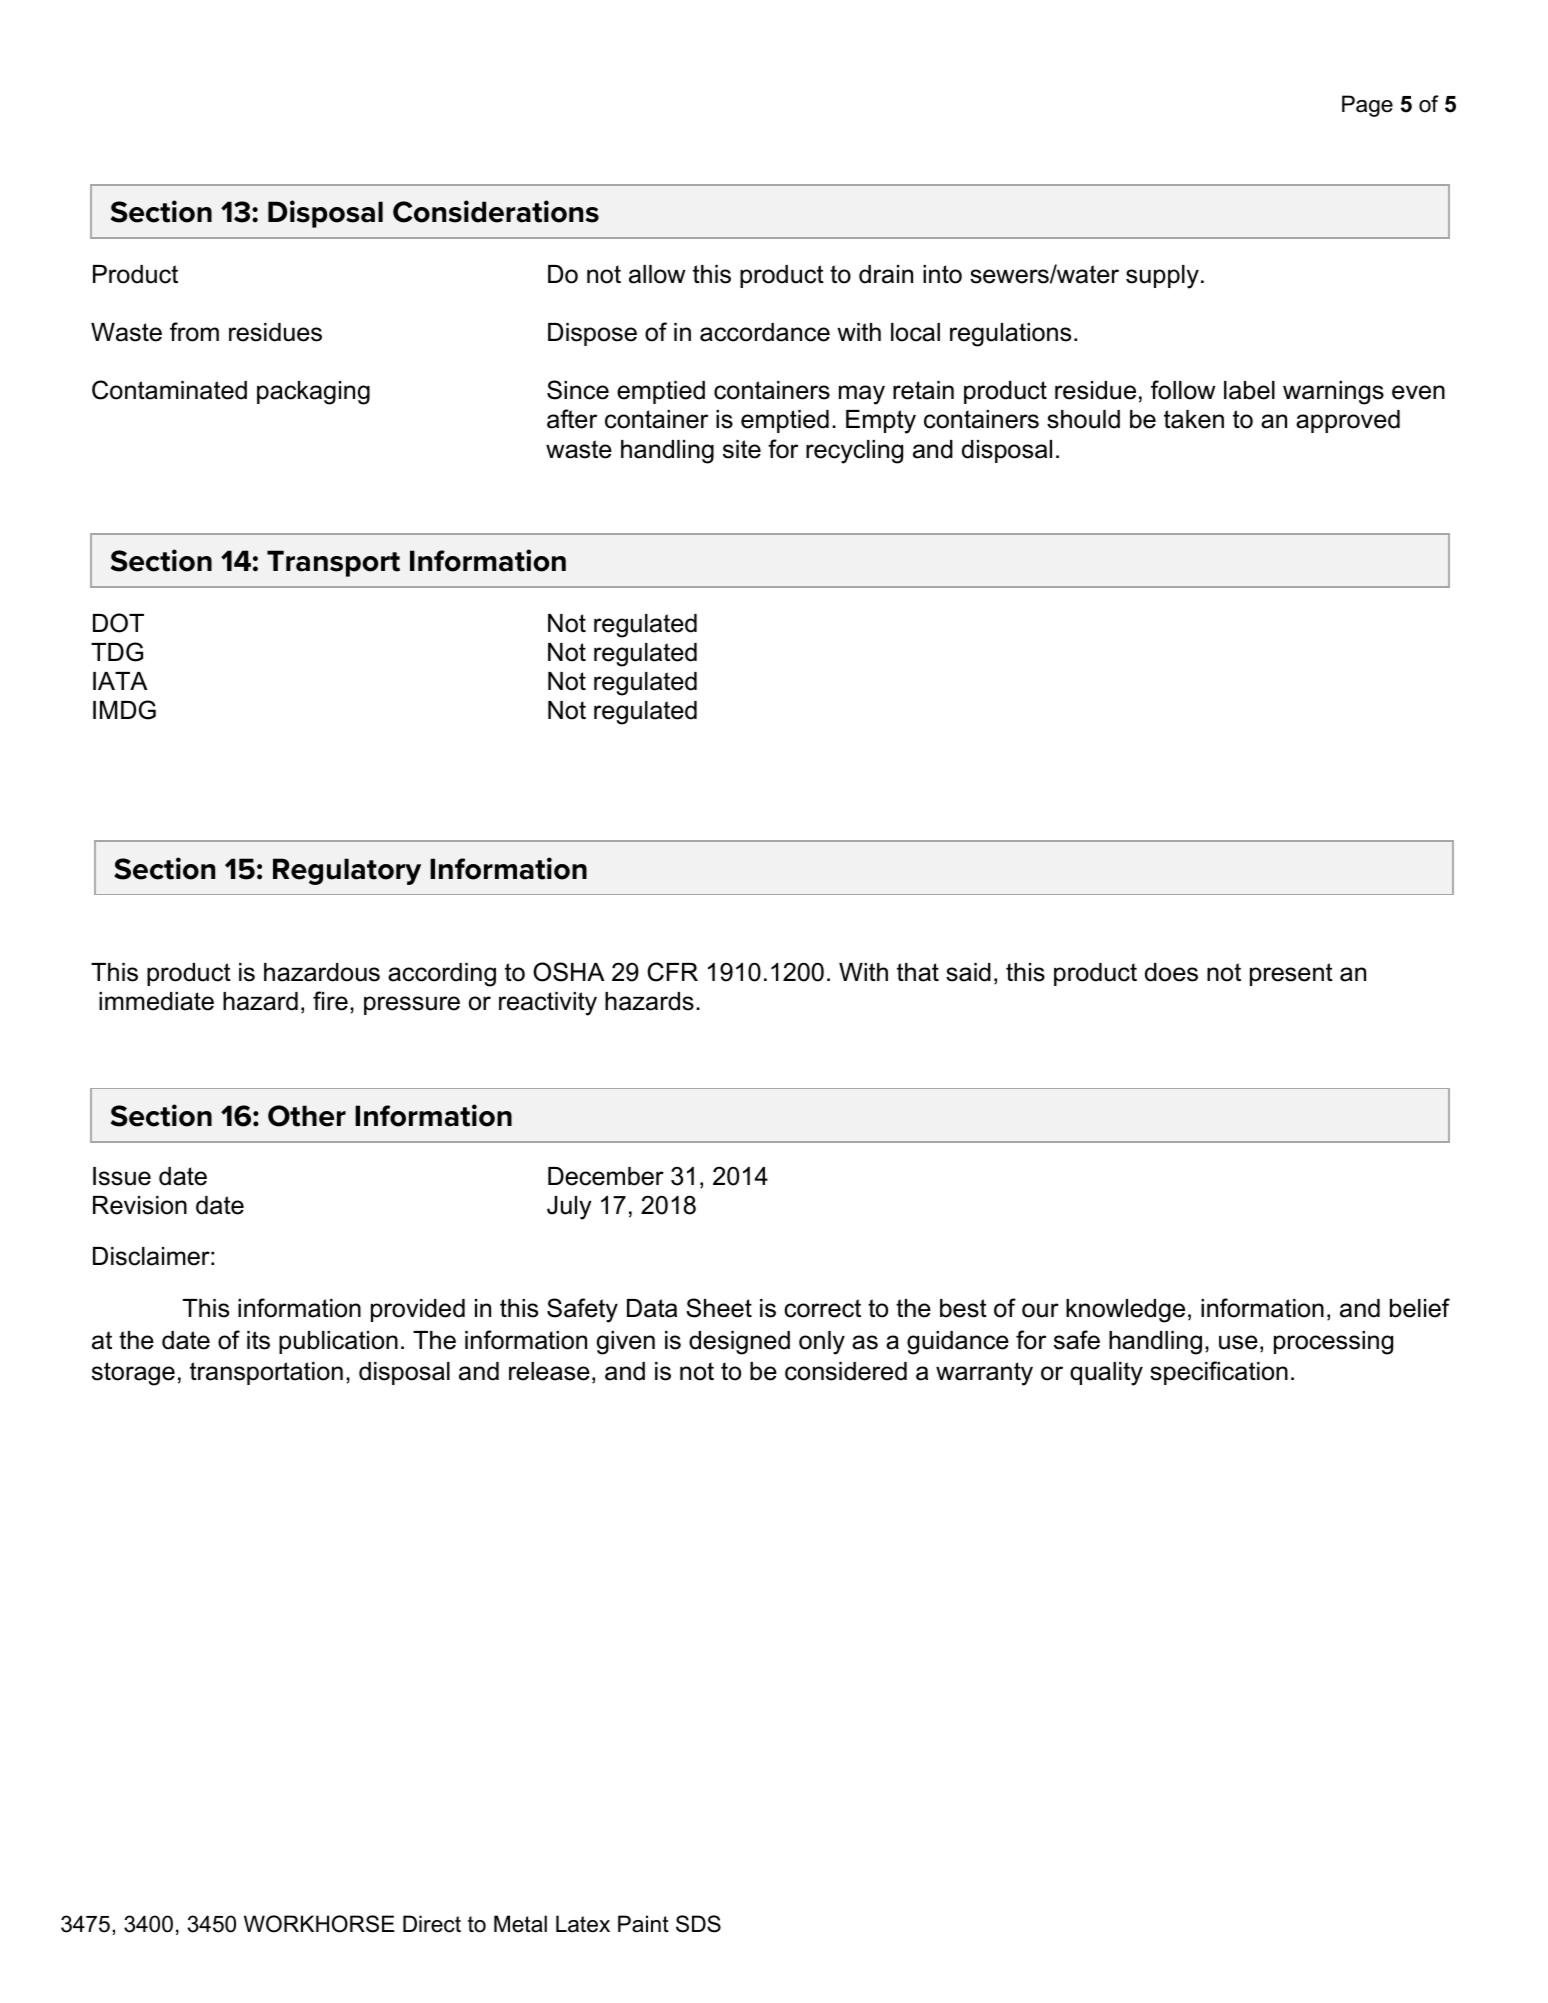 Image resolution: width=1548 pixels, height=2003 pixels. What do you see at coordinates (698, 1924) in the image?
I see `SDS` at bounding box center [698, 1924].
